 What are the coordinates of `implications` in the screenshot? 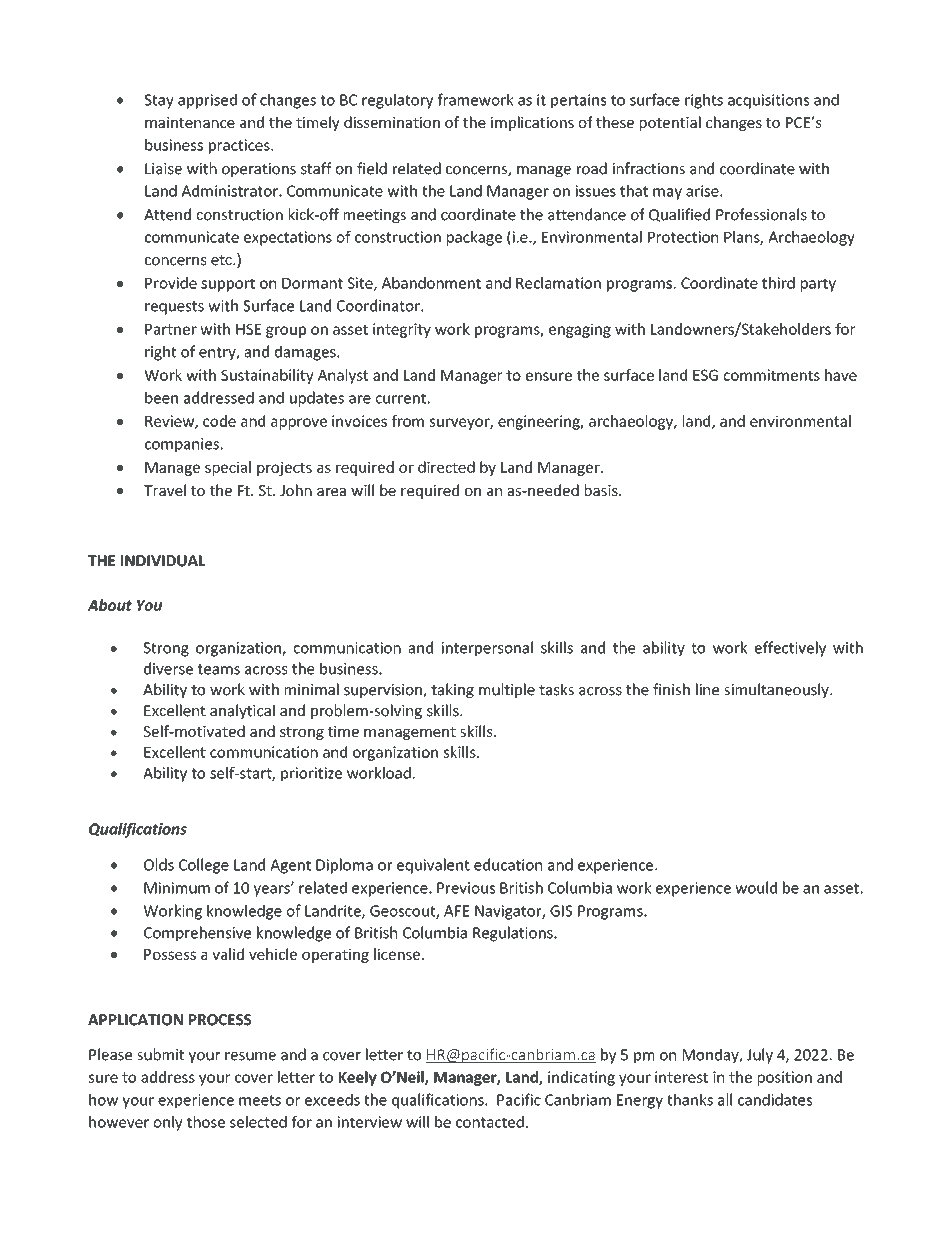 It's located at (532, 123).
